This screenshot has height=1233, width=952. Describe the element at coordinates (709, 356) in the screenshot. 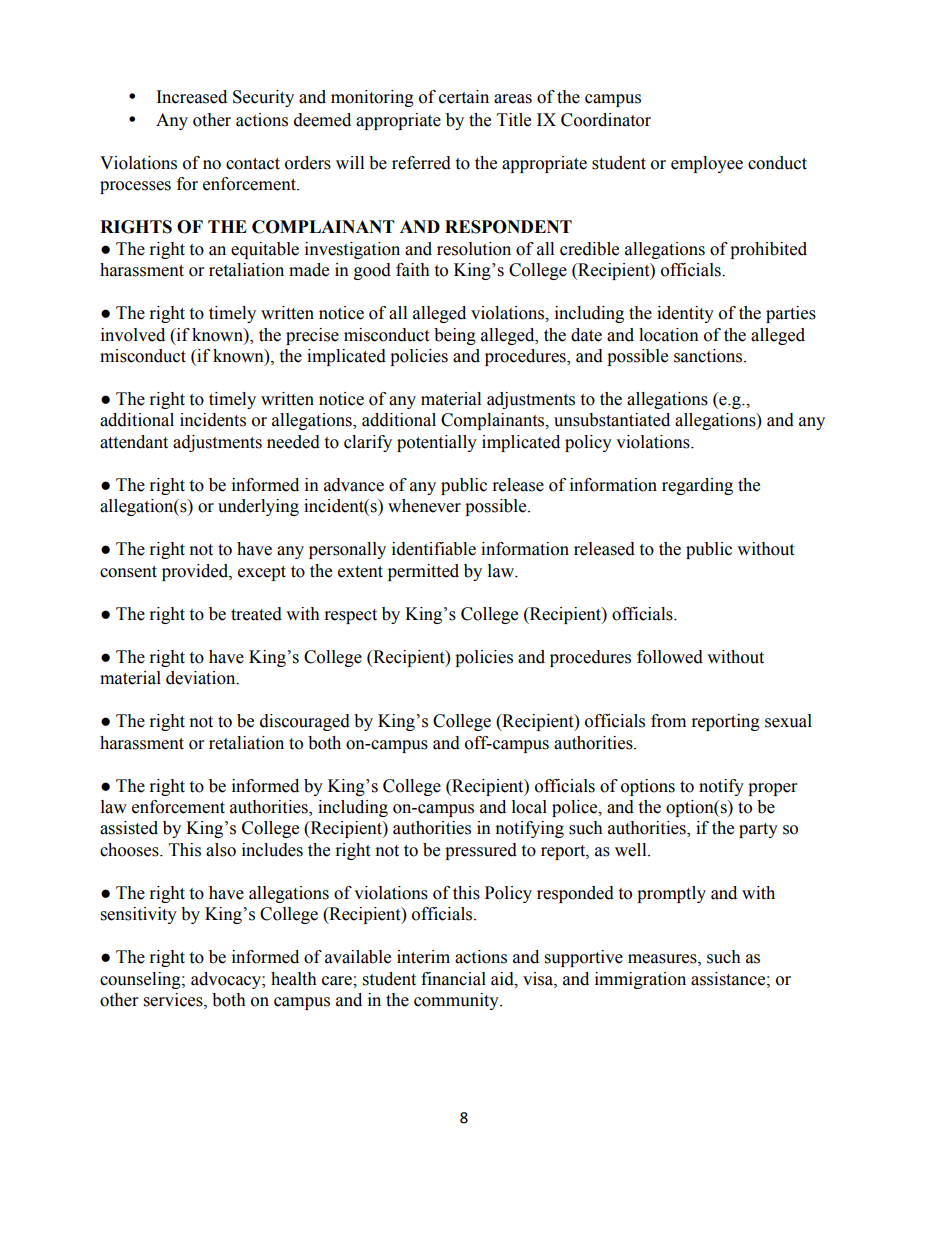

I see `sanctions` at that location.
